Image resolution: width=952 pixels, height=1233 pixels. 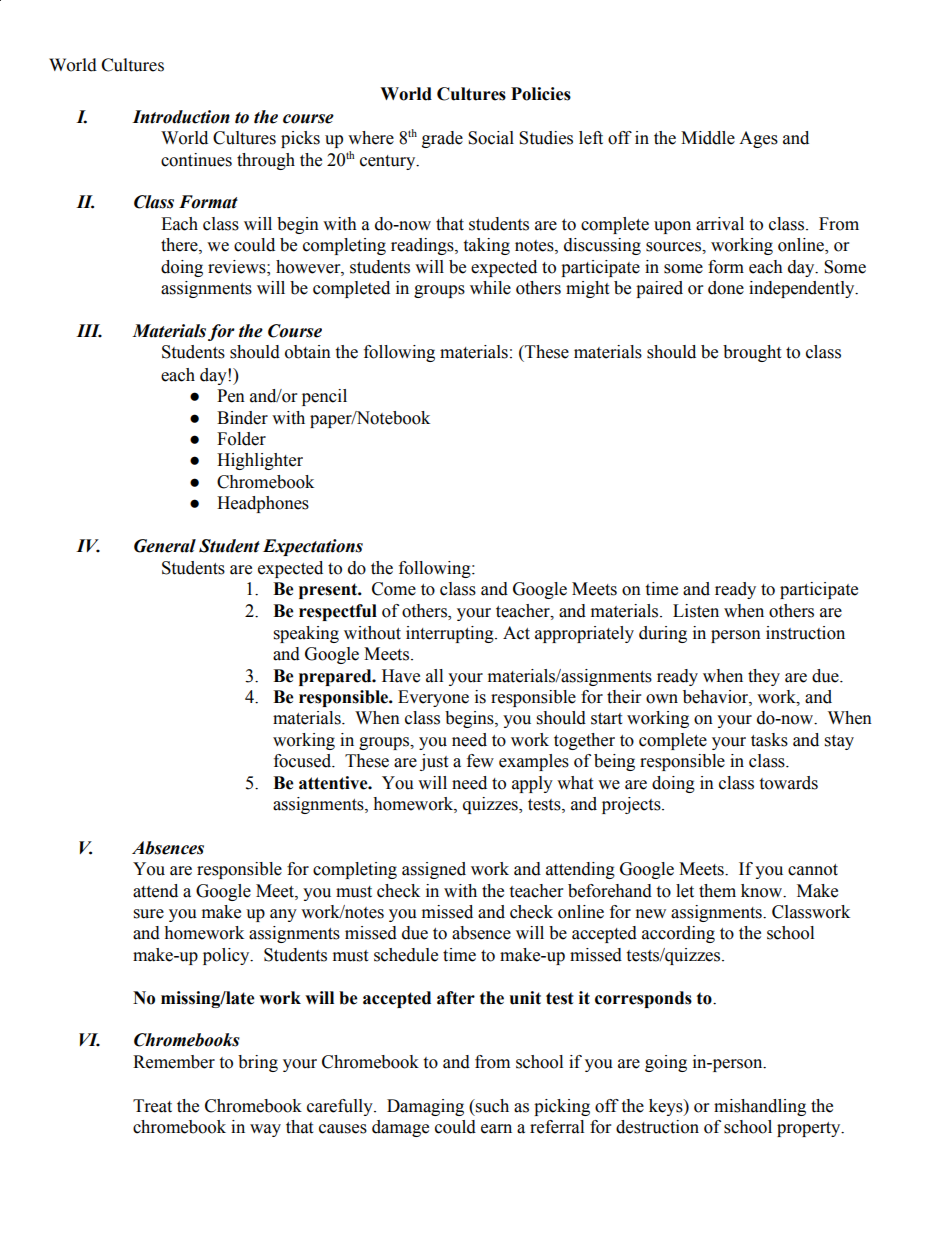 What do you see at coordinates (763, 891) in the screenshot?
I see `know` at bounding box center [763, 891].
